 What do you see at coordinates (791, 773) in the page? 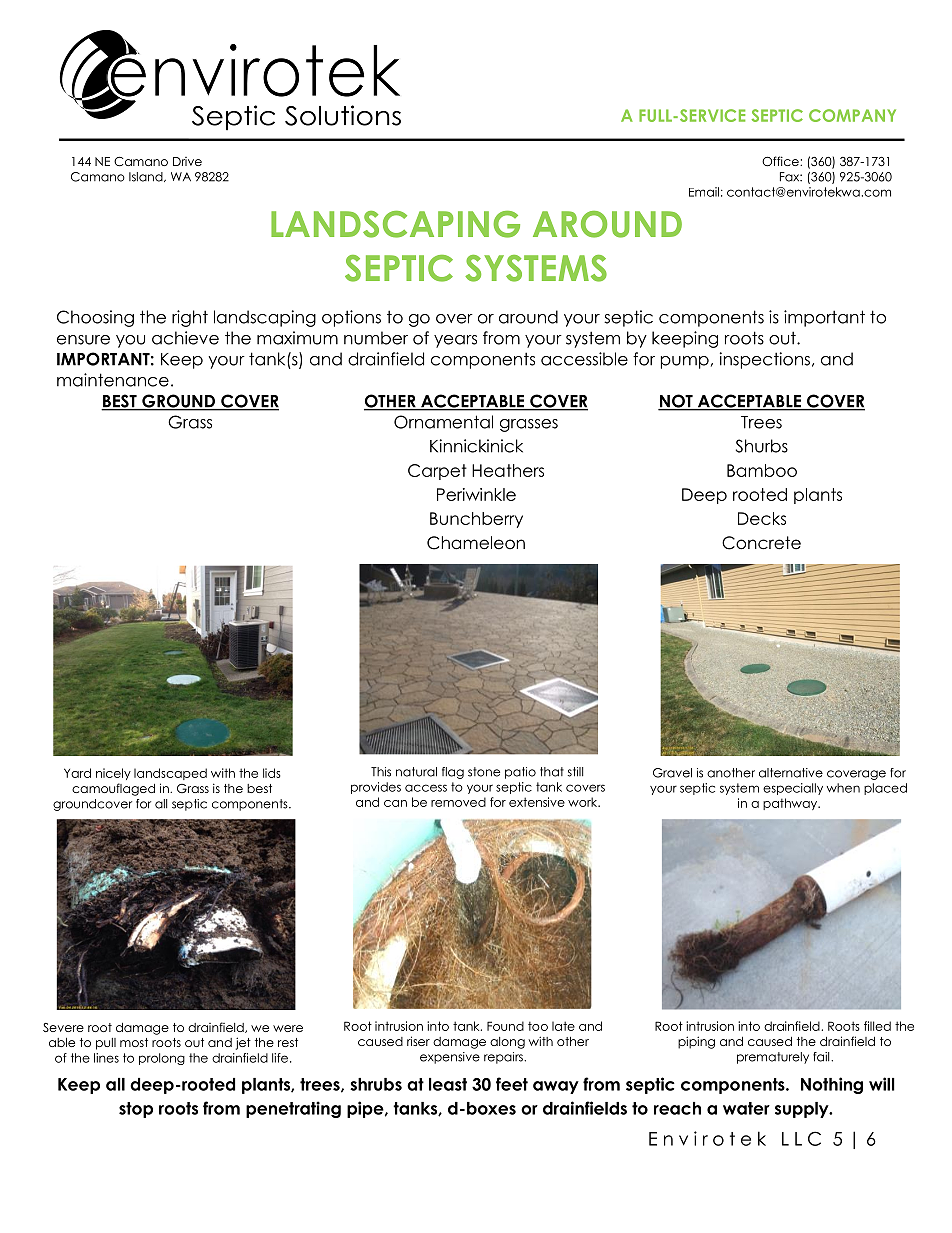
I see `alternative` at bounding box center [791, 773].
